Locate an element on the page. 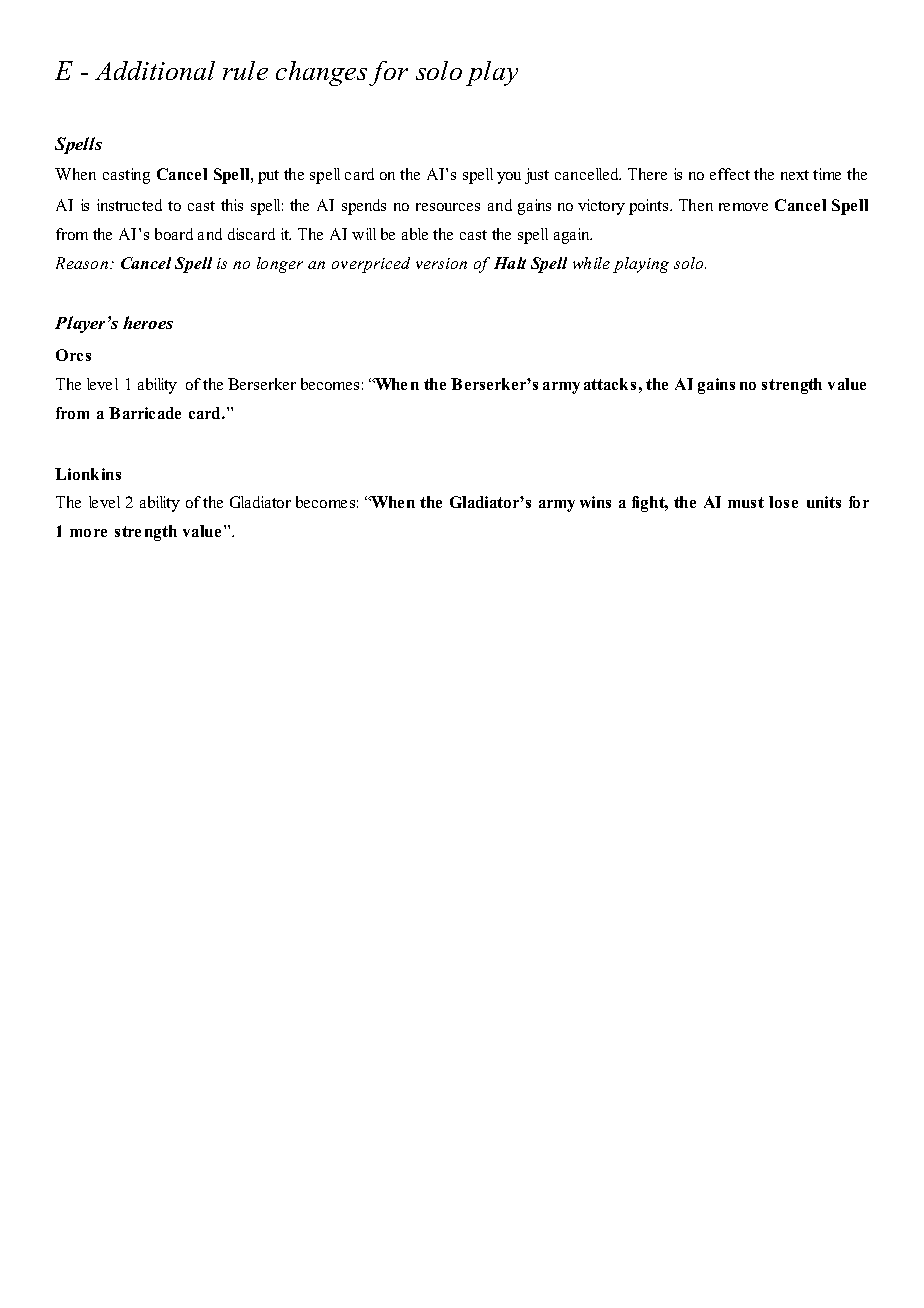  heroes is located at coordinates (148, 322).
